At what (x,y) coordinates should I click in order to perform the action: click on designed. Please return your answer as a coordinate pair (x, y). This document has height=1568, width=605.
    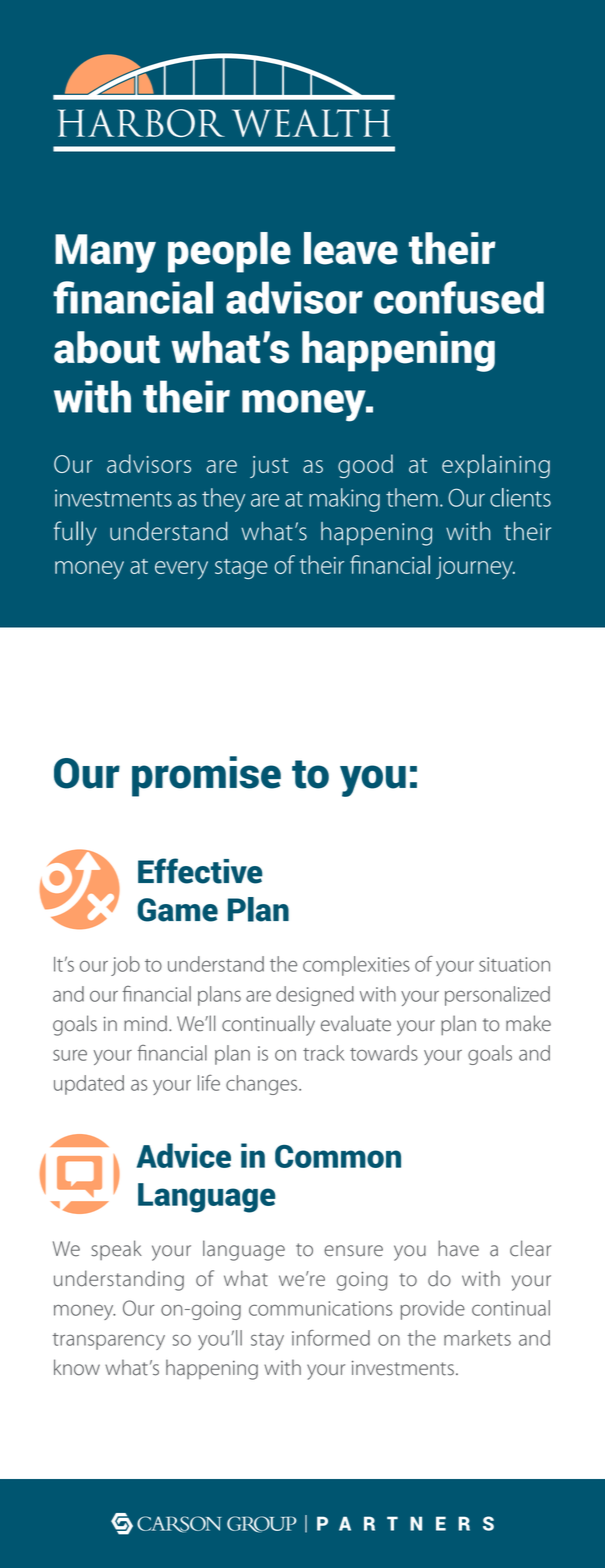
    Looking at the image, I should click on (315, 996).
